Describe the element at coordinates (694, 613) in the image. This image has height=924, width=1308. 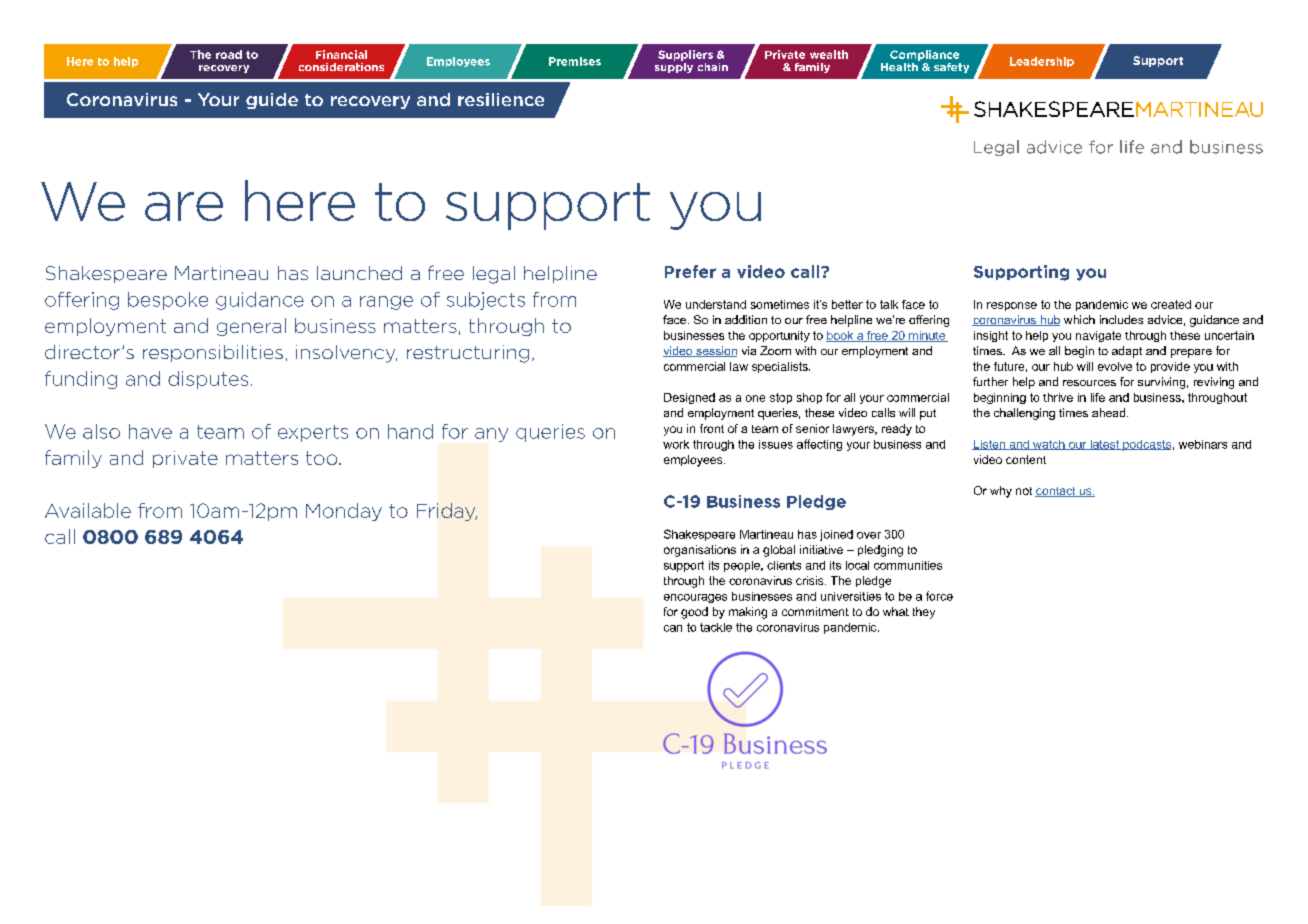
I see `good` at that location.
